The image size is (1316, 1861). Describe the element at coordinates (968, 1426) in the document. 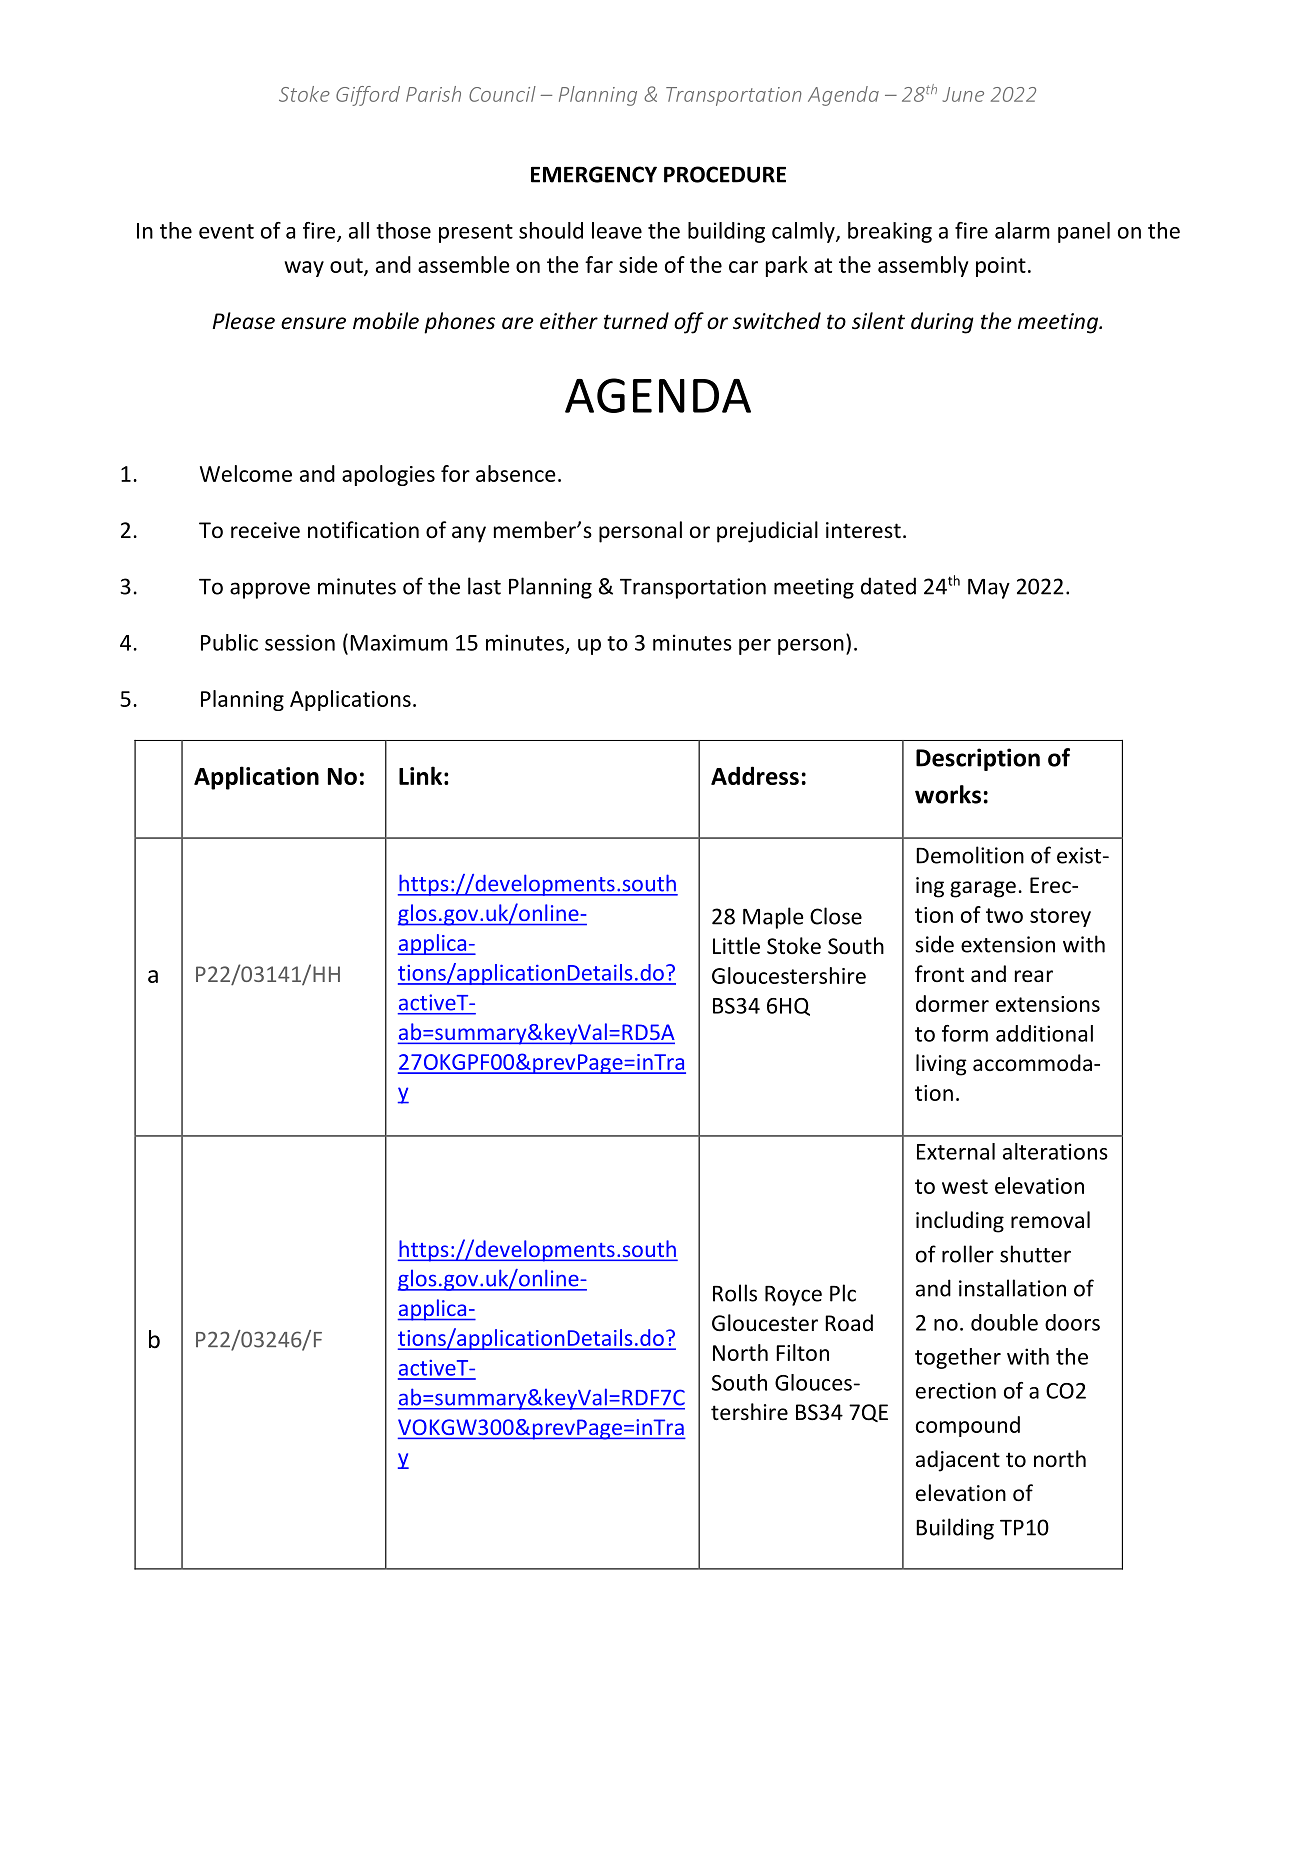

I see `compound` at that location.
